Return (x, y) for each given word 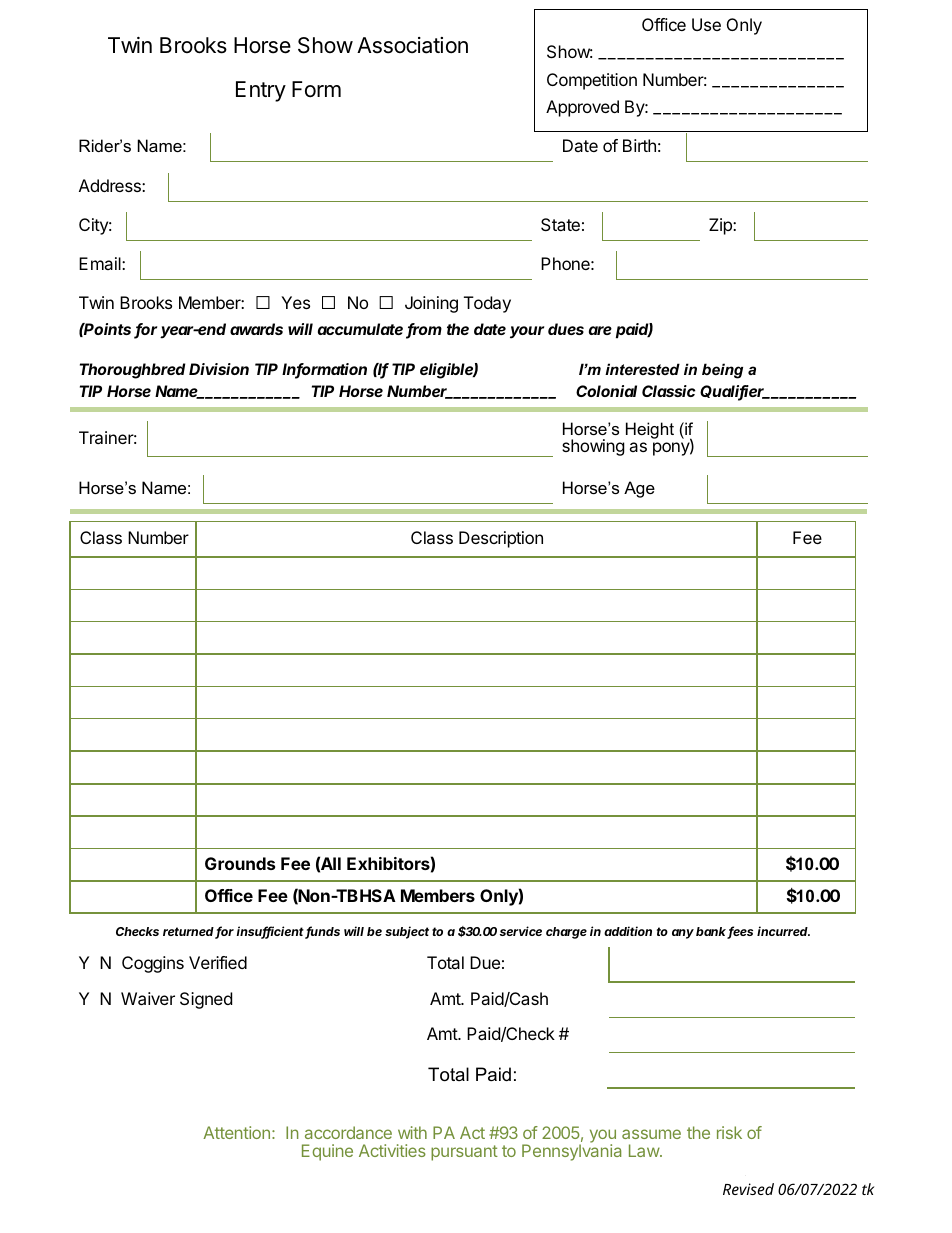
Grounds (240, 863)
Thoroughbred (132, 371)
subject (407, 932)
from (424, 330)
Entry (261, 91)
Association (412, 45)
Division (219, 369)
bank (712, 933)
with (412, 1132)
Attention (236, 1132)
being (722, 371)
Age (639, 489)
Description (501, 539)
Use (706, 24)
